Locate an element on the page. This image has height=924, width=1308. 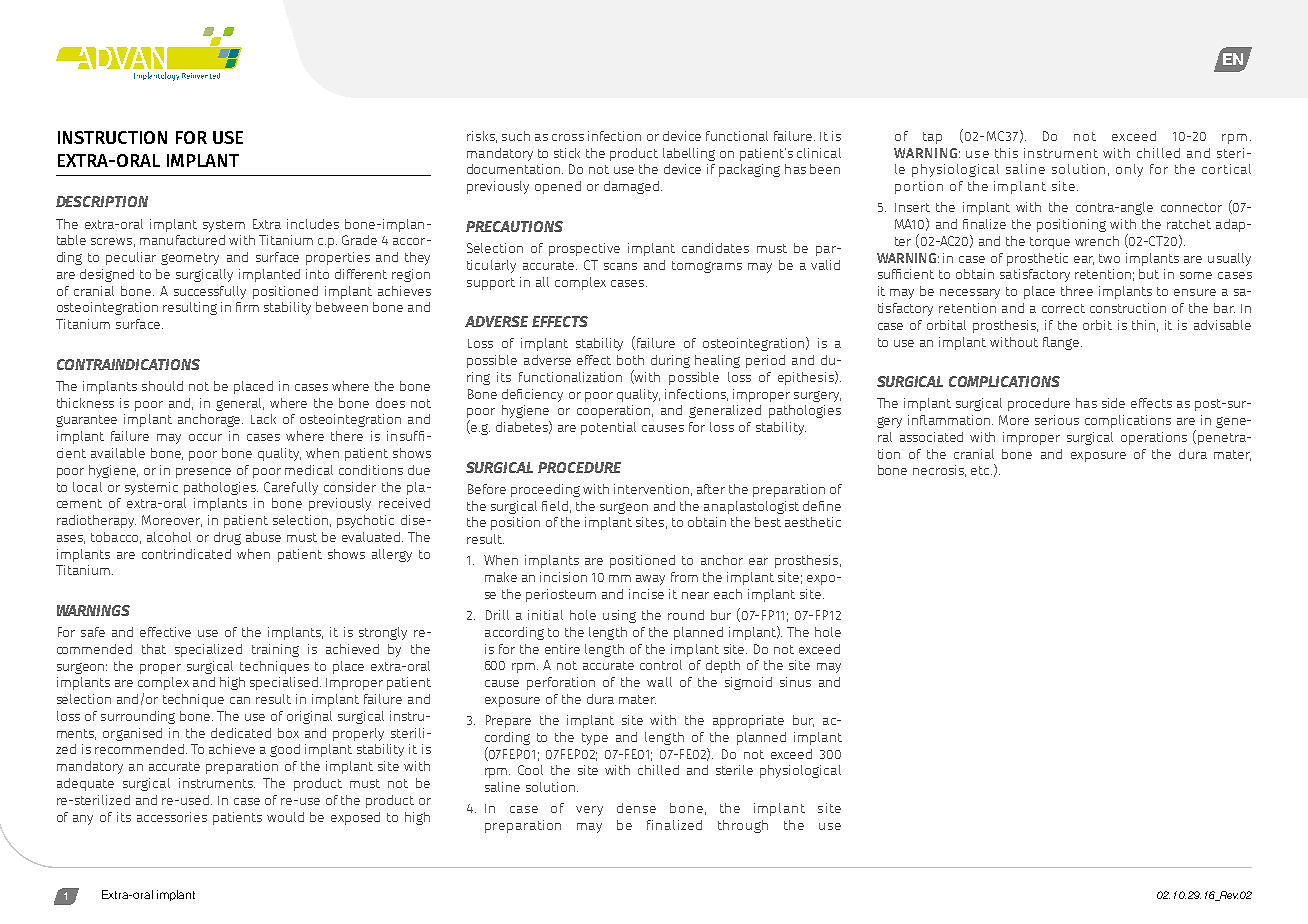
scans is located at coordinates (620, 266).
